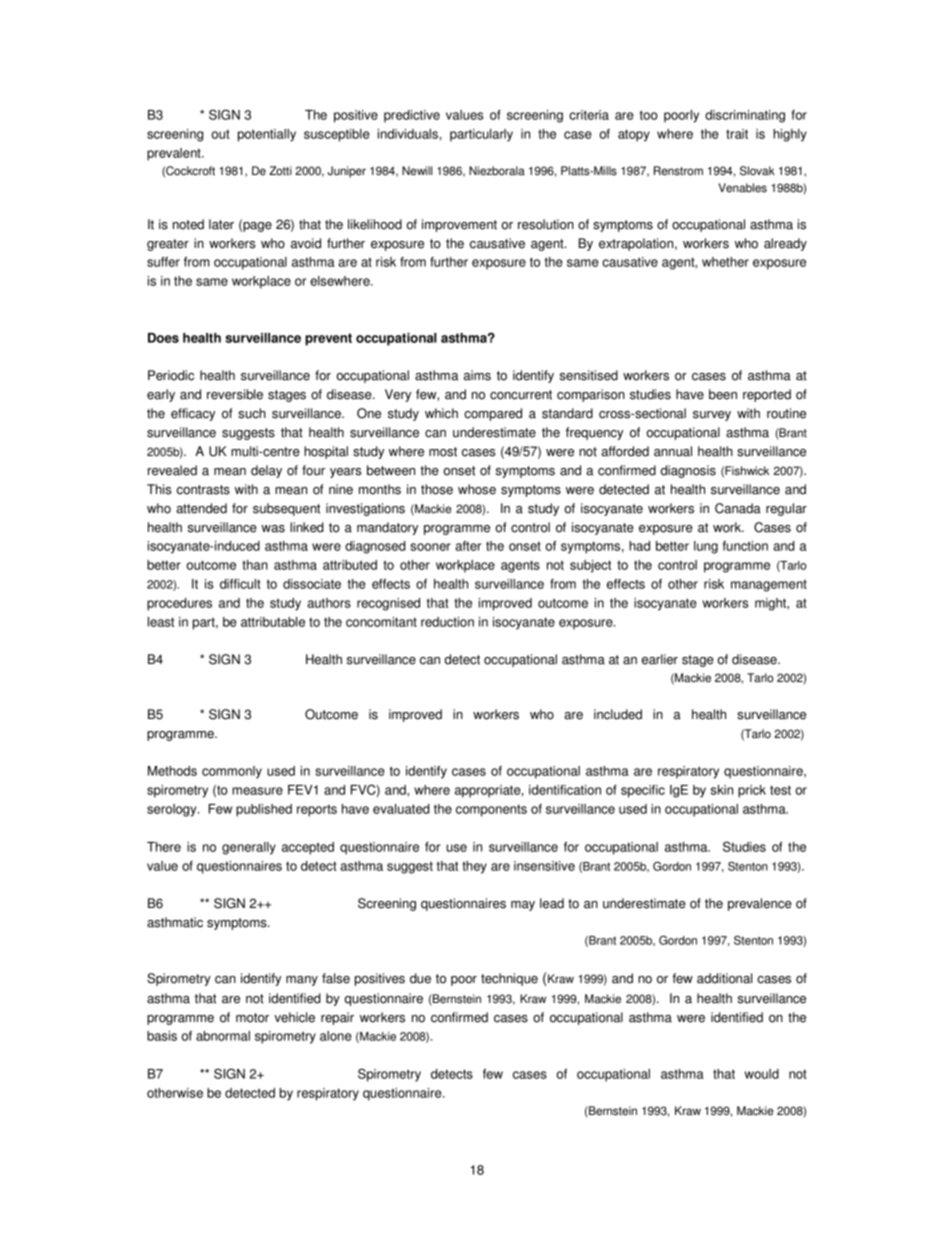  I want to click on earlier, so click(660, 659).
